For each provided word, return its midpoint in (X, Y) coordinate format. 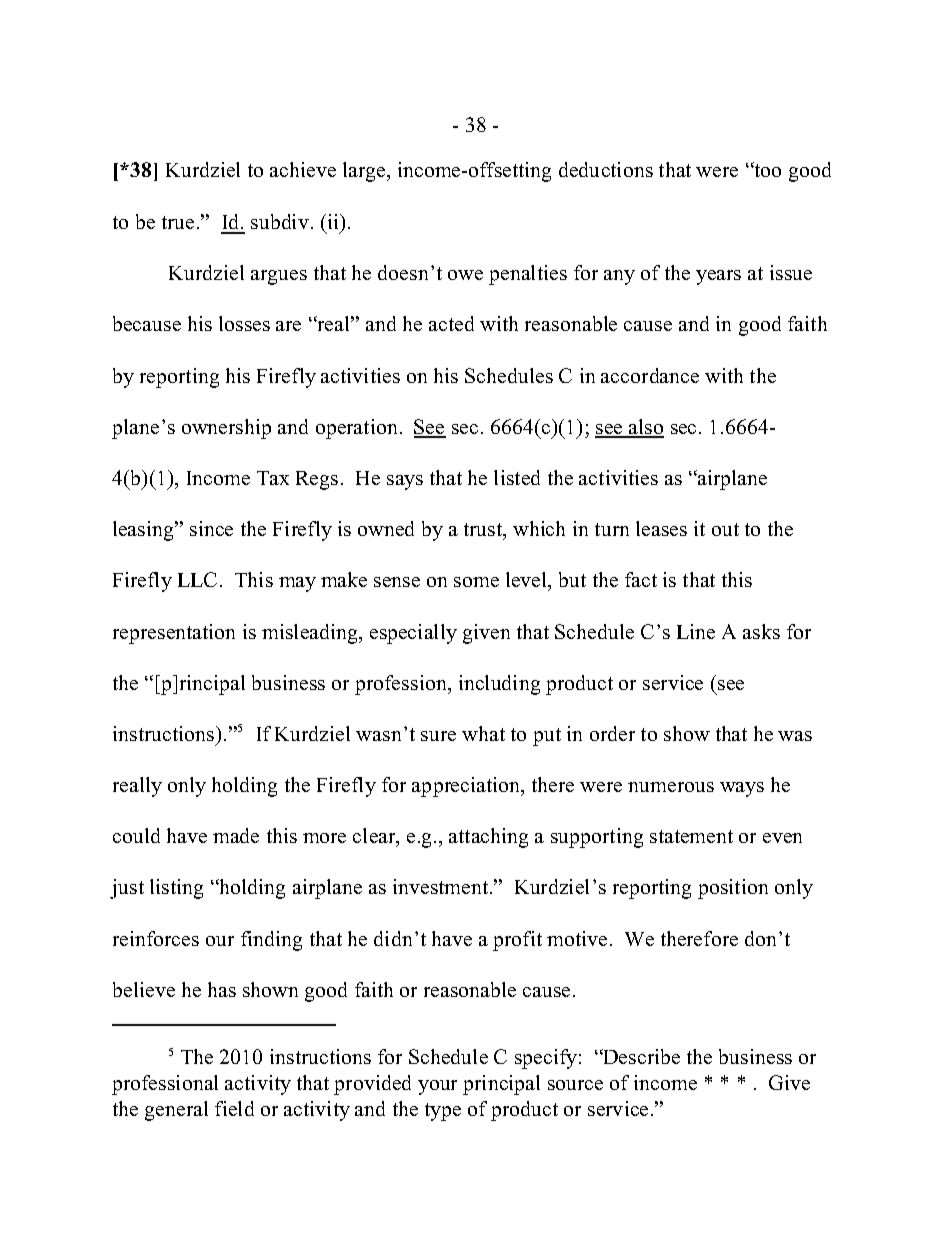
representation (174, 634)
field (234, 1108)
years (718, 277)
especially (413, 634)
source (575, 1085)
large (365, 172)
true (178, 222)
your (437, 1087)
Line (696, 631)
